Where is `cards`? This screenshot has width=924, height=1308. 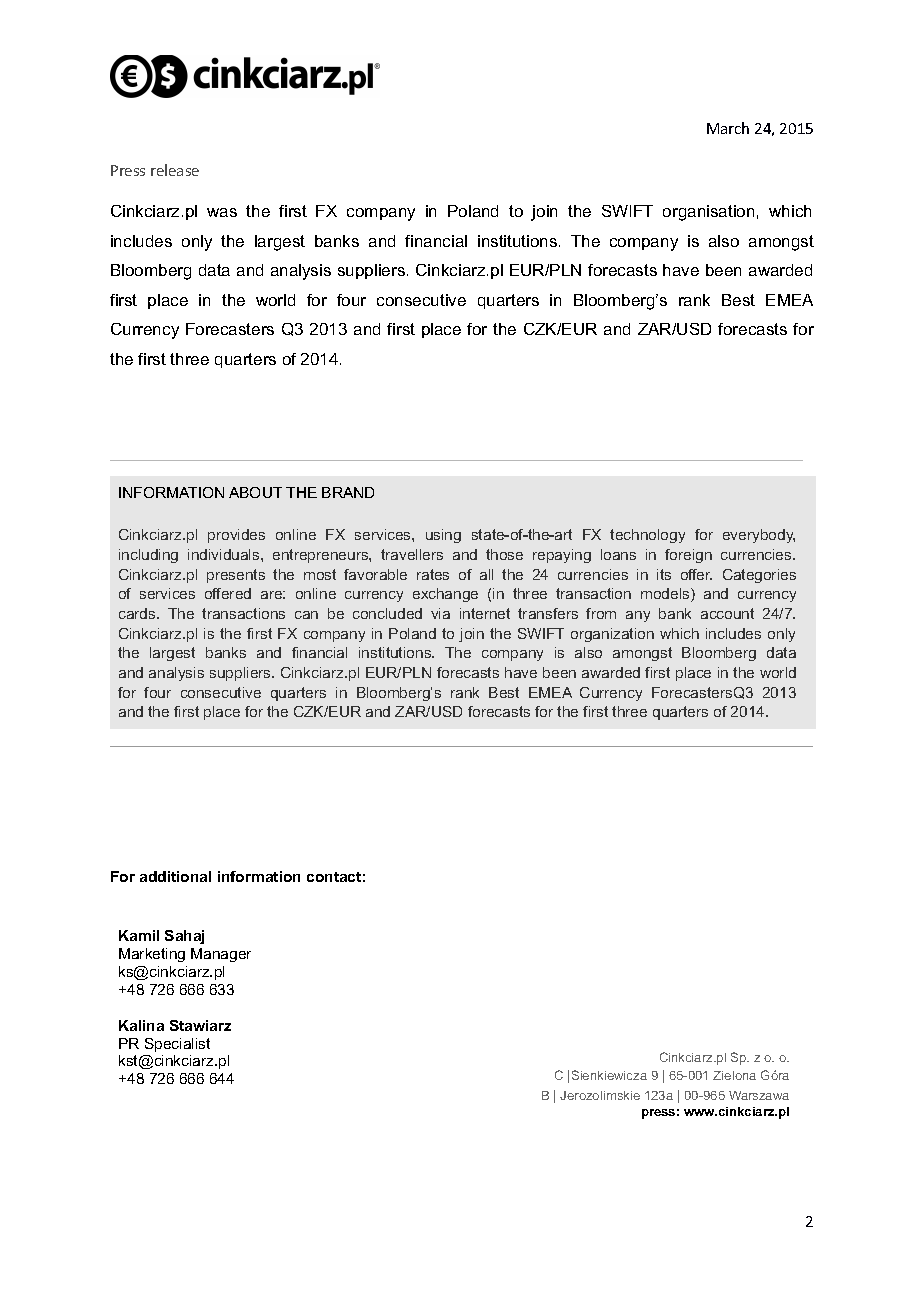 cards is located at coordinates (138, 613).
